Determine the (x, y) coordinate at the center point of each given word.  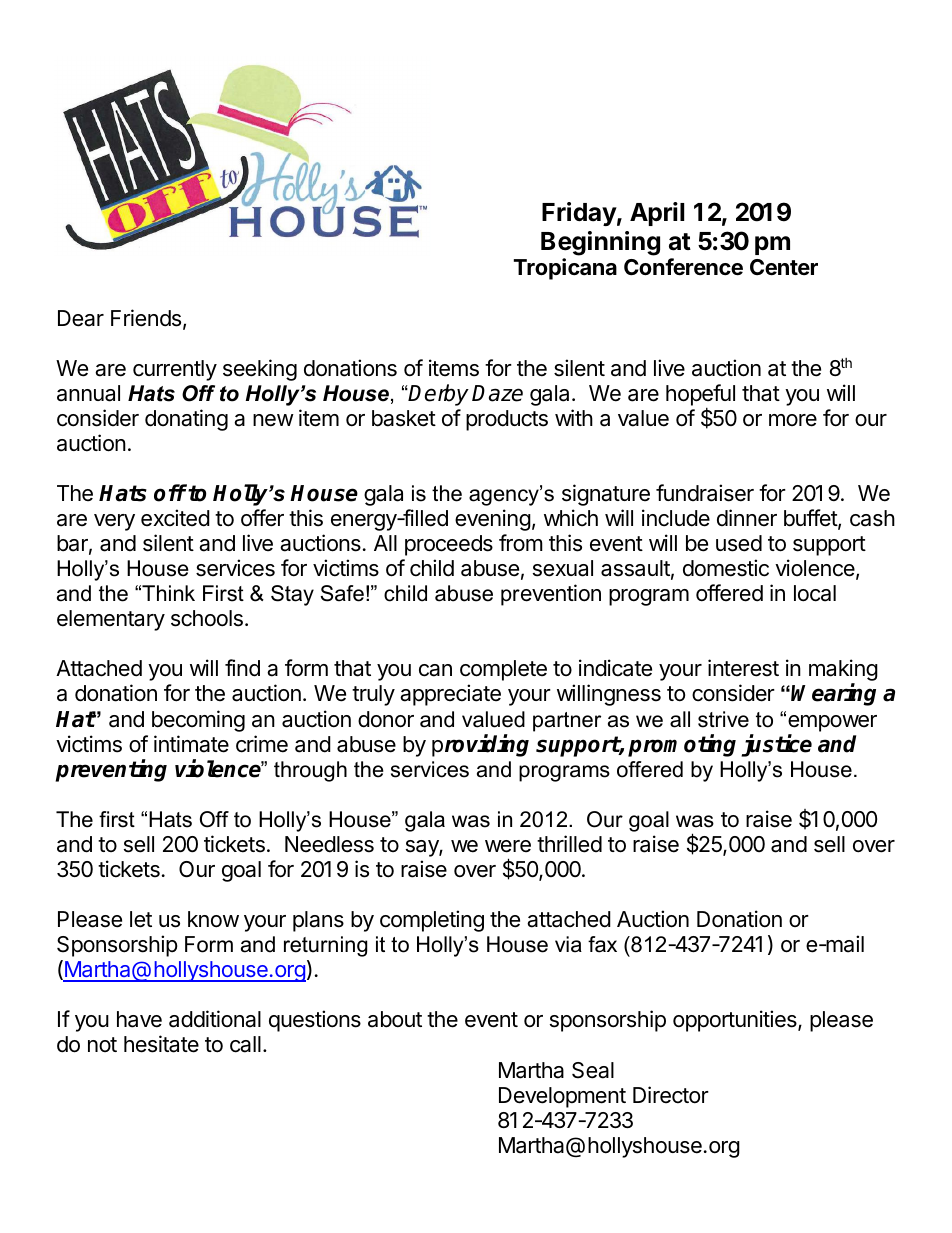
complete (503, 670)
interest (743, 668)
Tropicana (565, 269)
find (242, 668)
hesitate (161, 1044)
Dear (81, 318)
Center (784, 267)
